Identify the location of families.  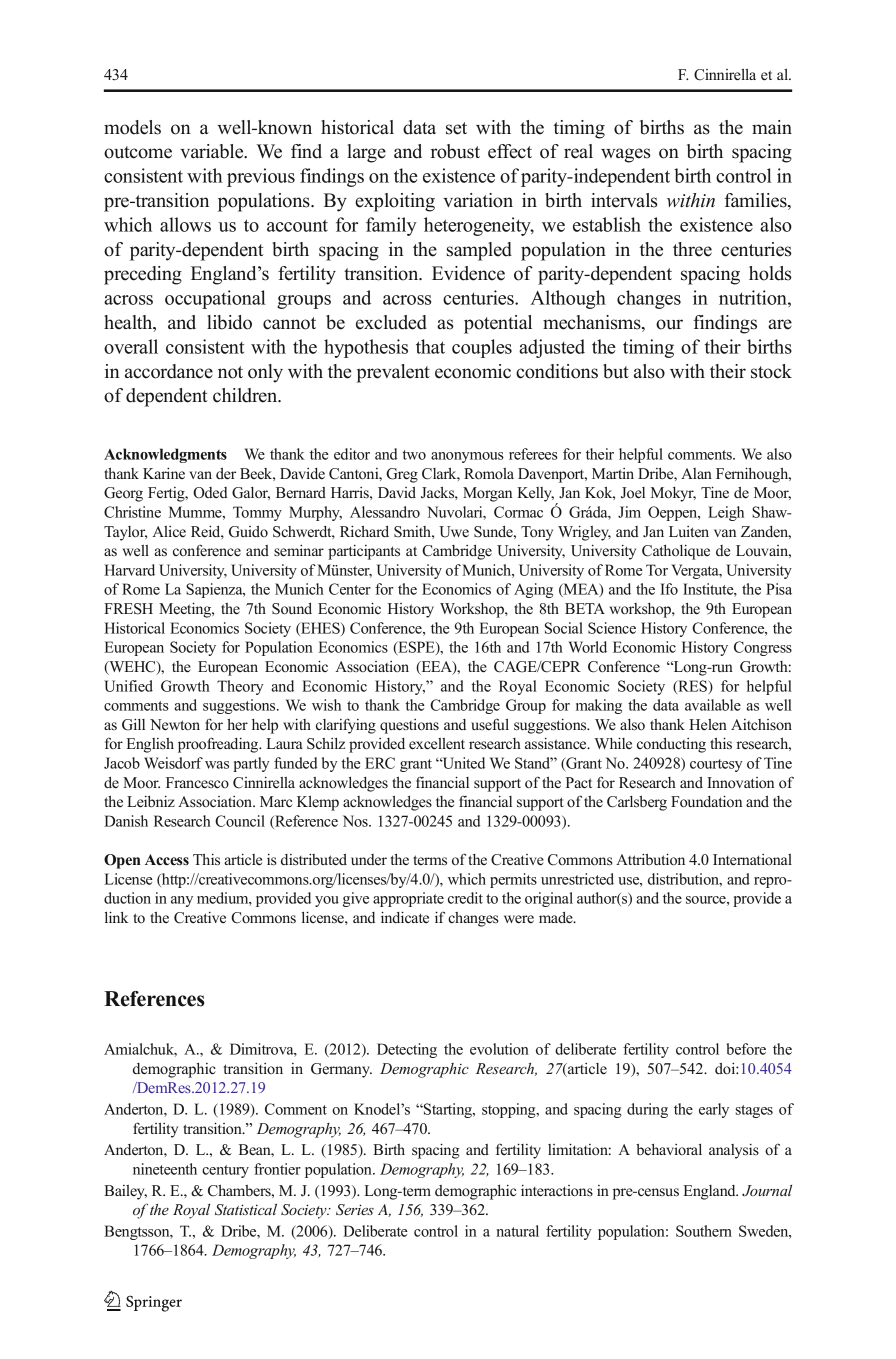
(756, 201).
